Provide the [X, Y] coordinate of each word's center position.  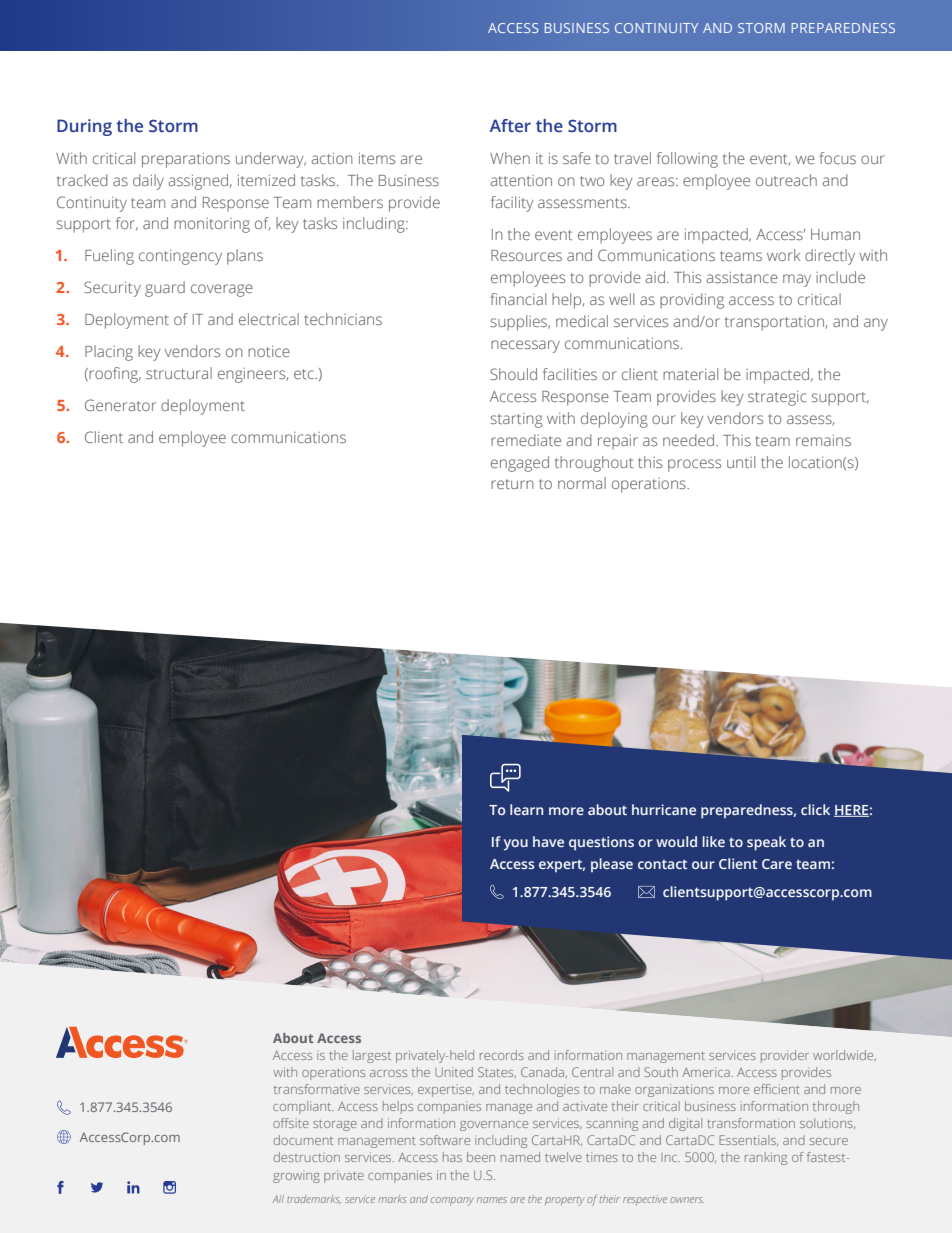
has [452, 1157]
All [278, 1199]
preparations [186, 160]
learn [526, 809]
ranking [766, 1158]
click [815, 809]
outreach [786, 180]
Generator [120, 405]
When [510, 158]
